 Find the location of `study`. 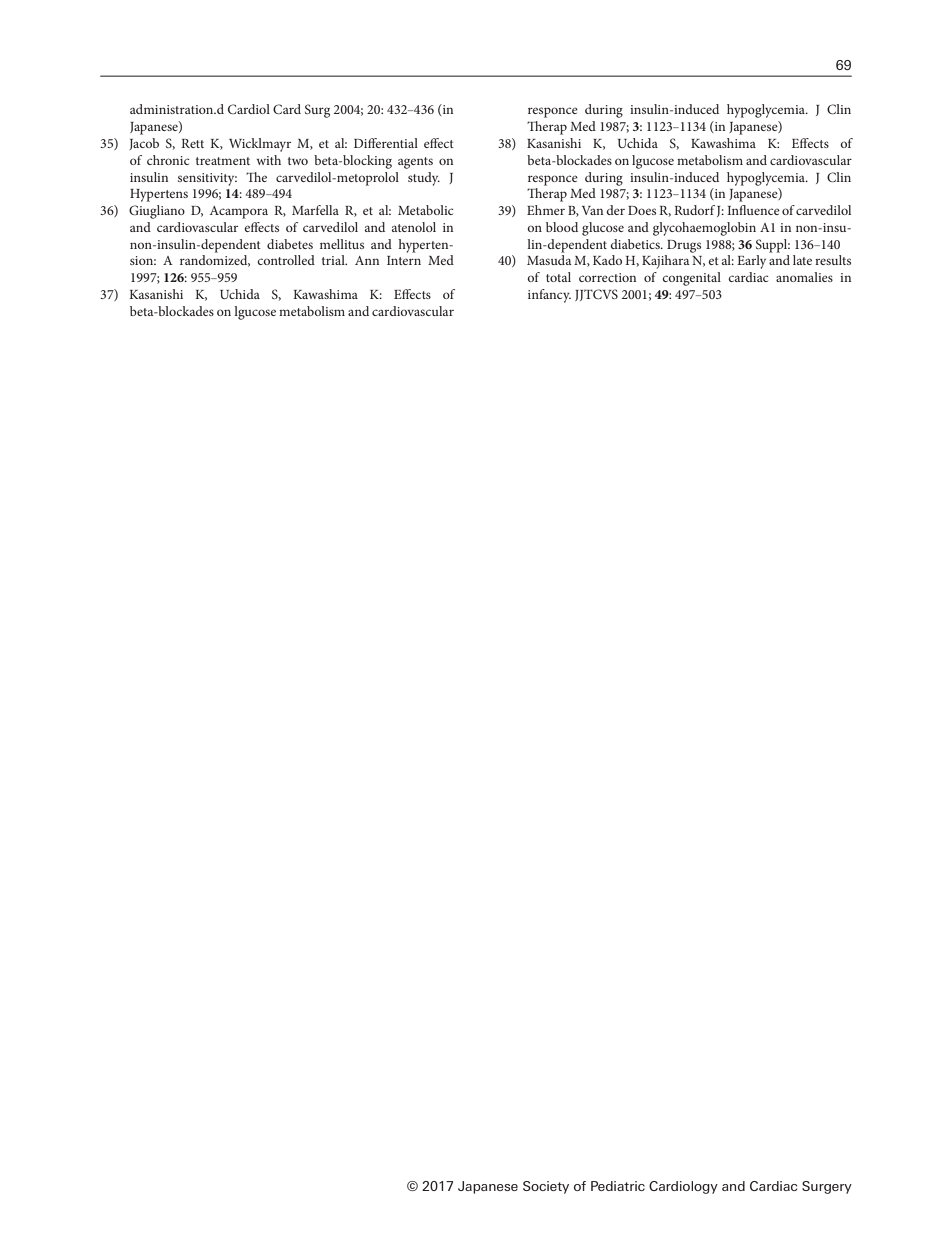

study is located at coordinates (424, 179).
